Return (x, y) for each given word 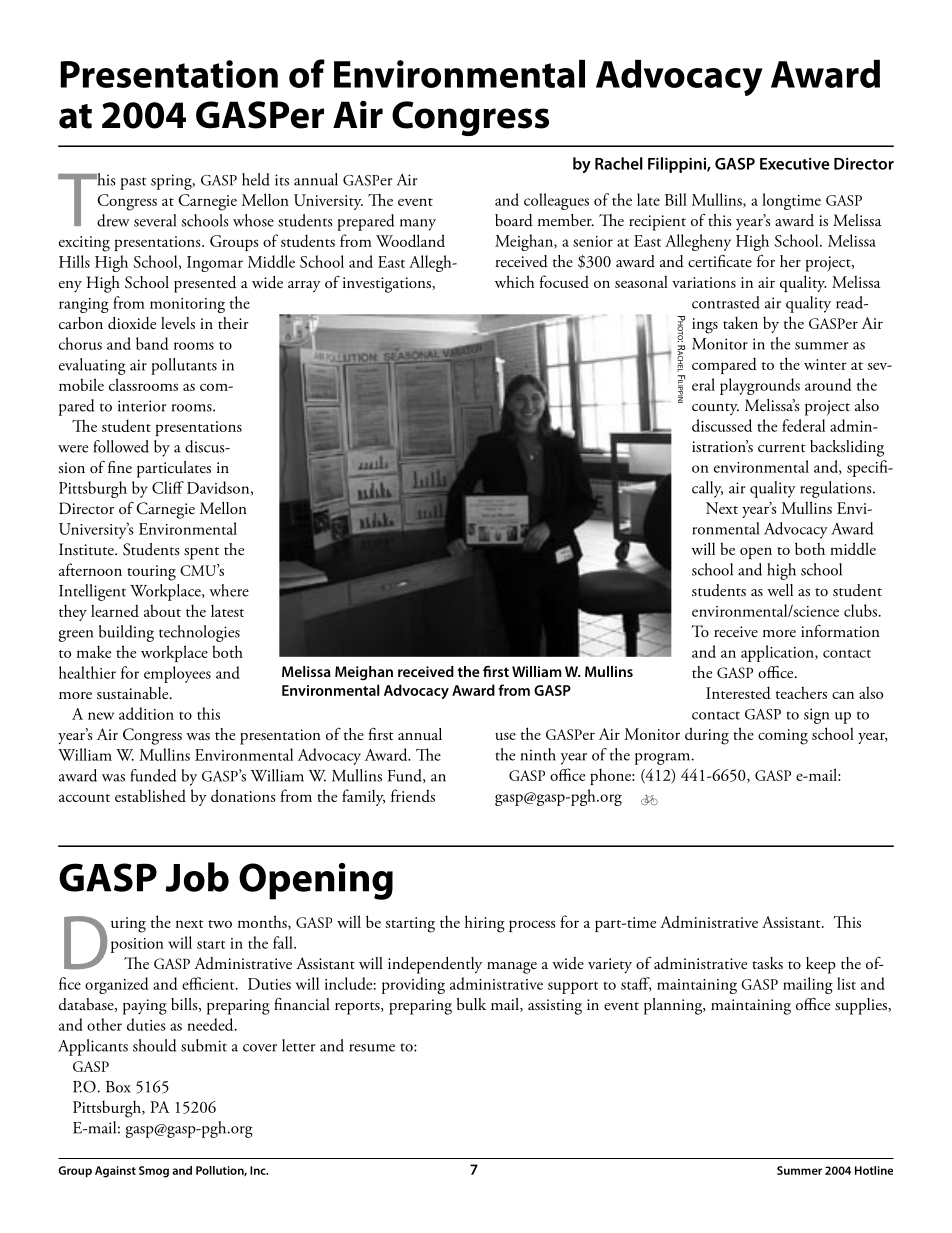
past (133, 183)
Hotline (874, 1170)
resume (372, 1048)
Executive (795, 164)
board (514, 220)
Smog (154, 1172)
